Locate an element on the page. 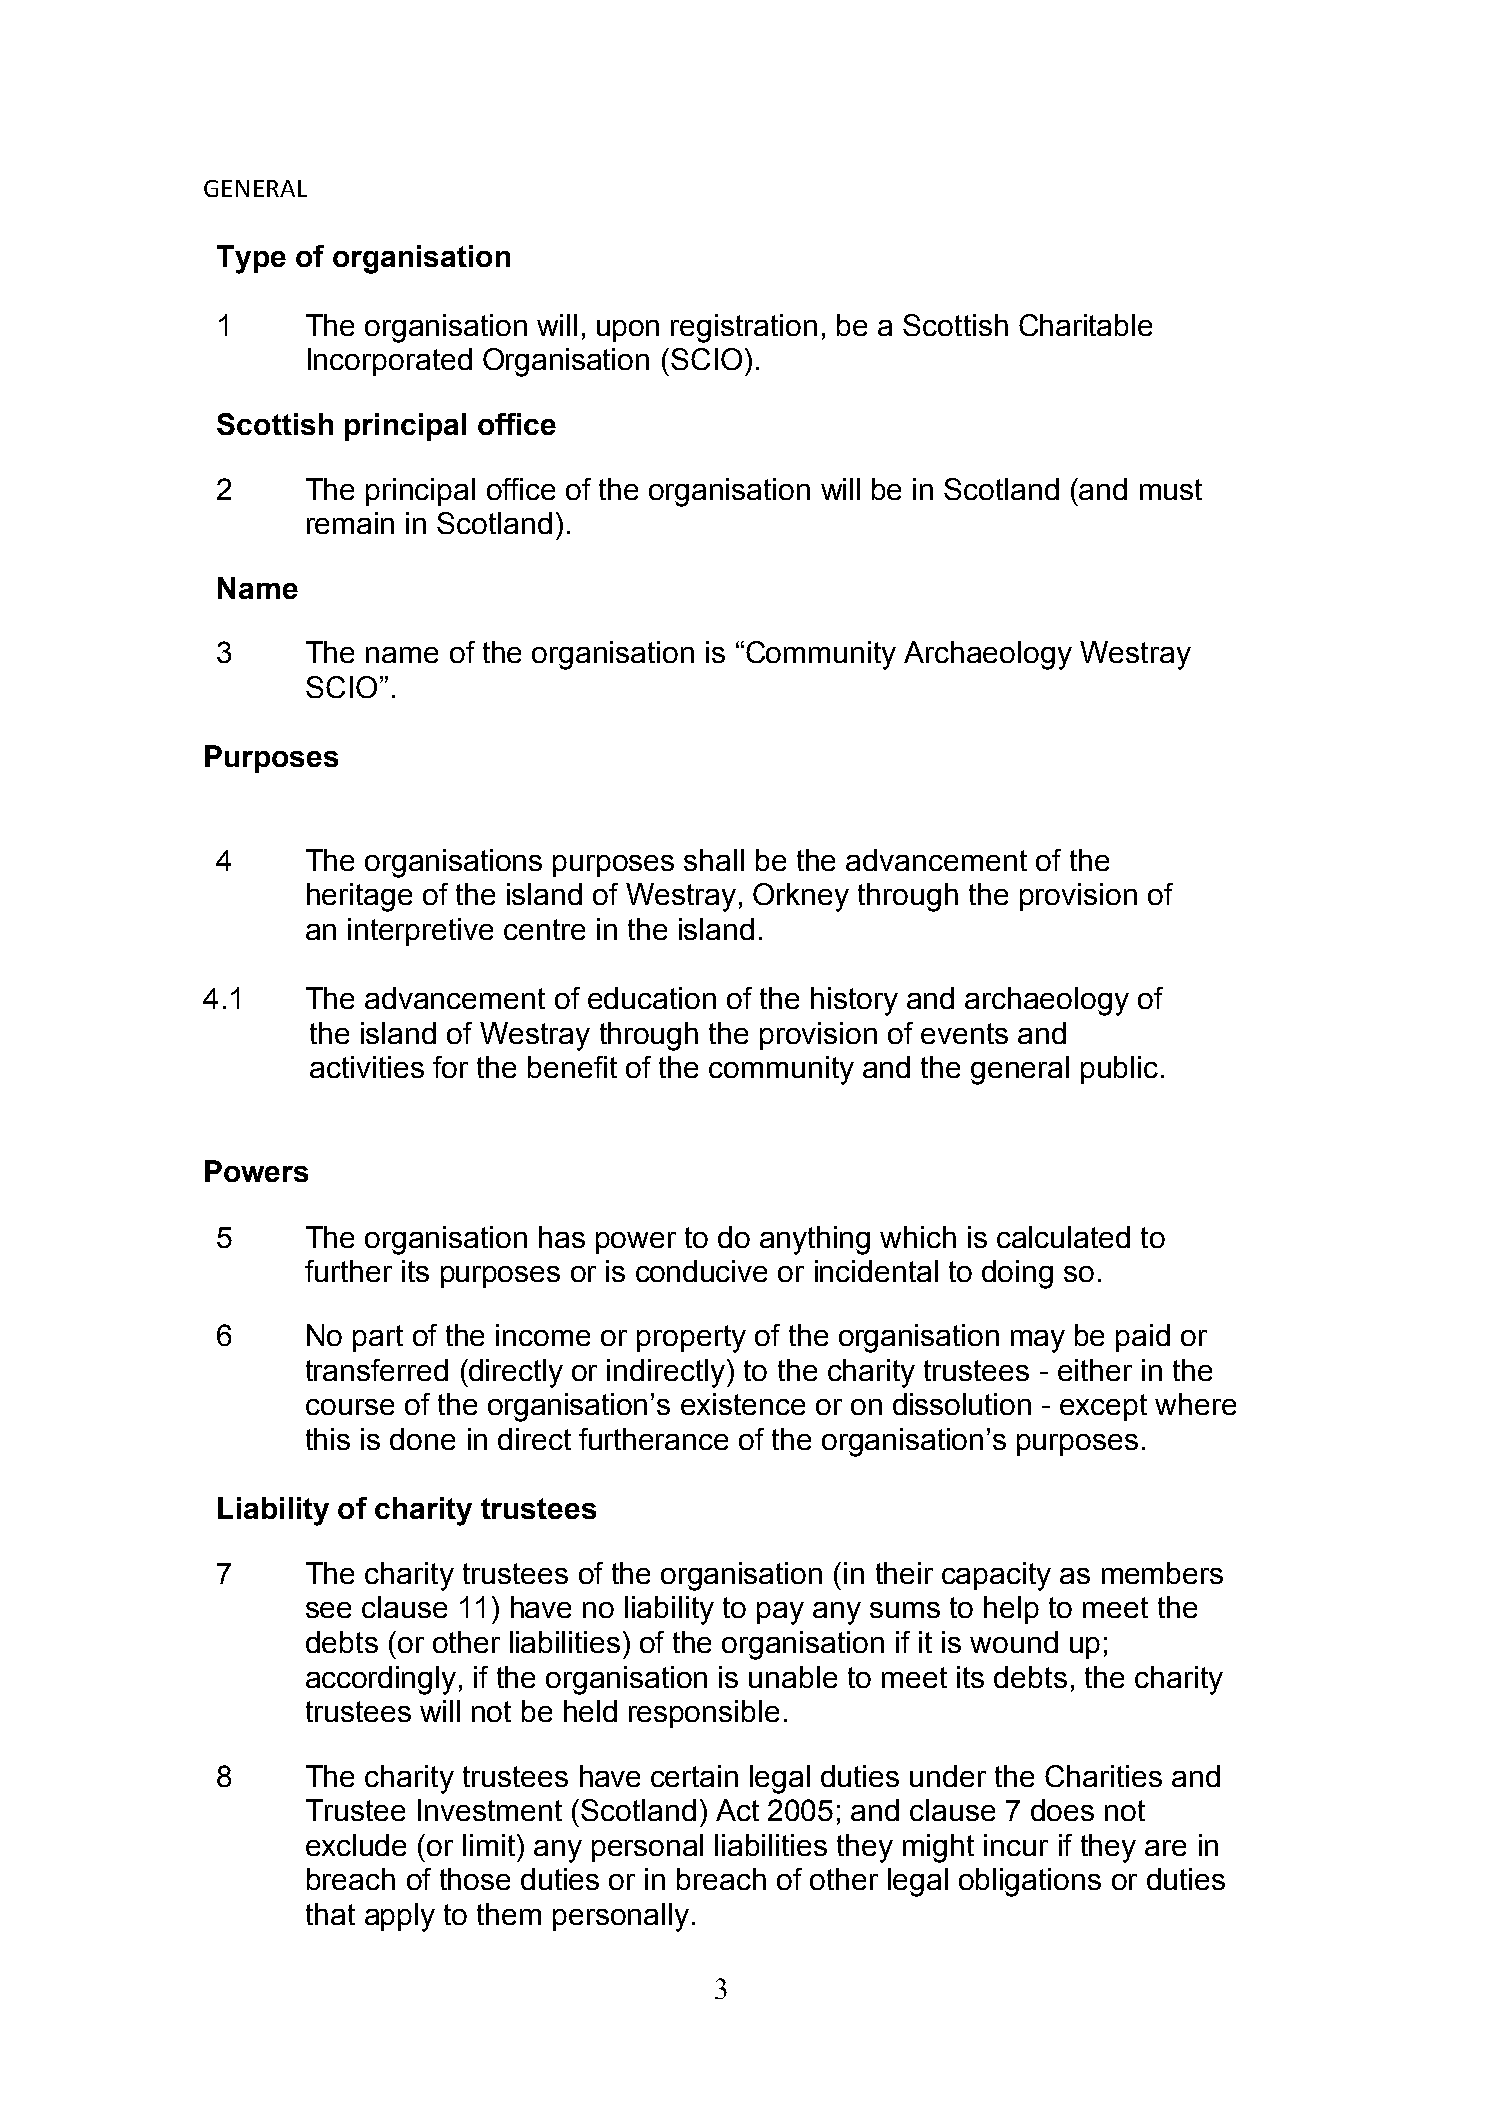  Charitable is located at coordinates (1085, 325).
